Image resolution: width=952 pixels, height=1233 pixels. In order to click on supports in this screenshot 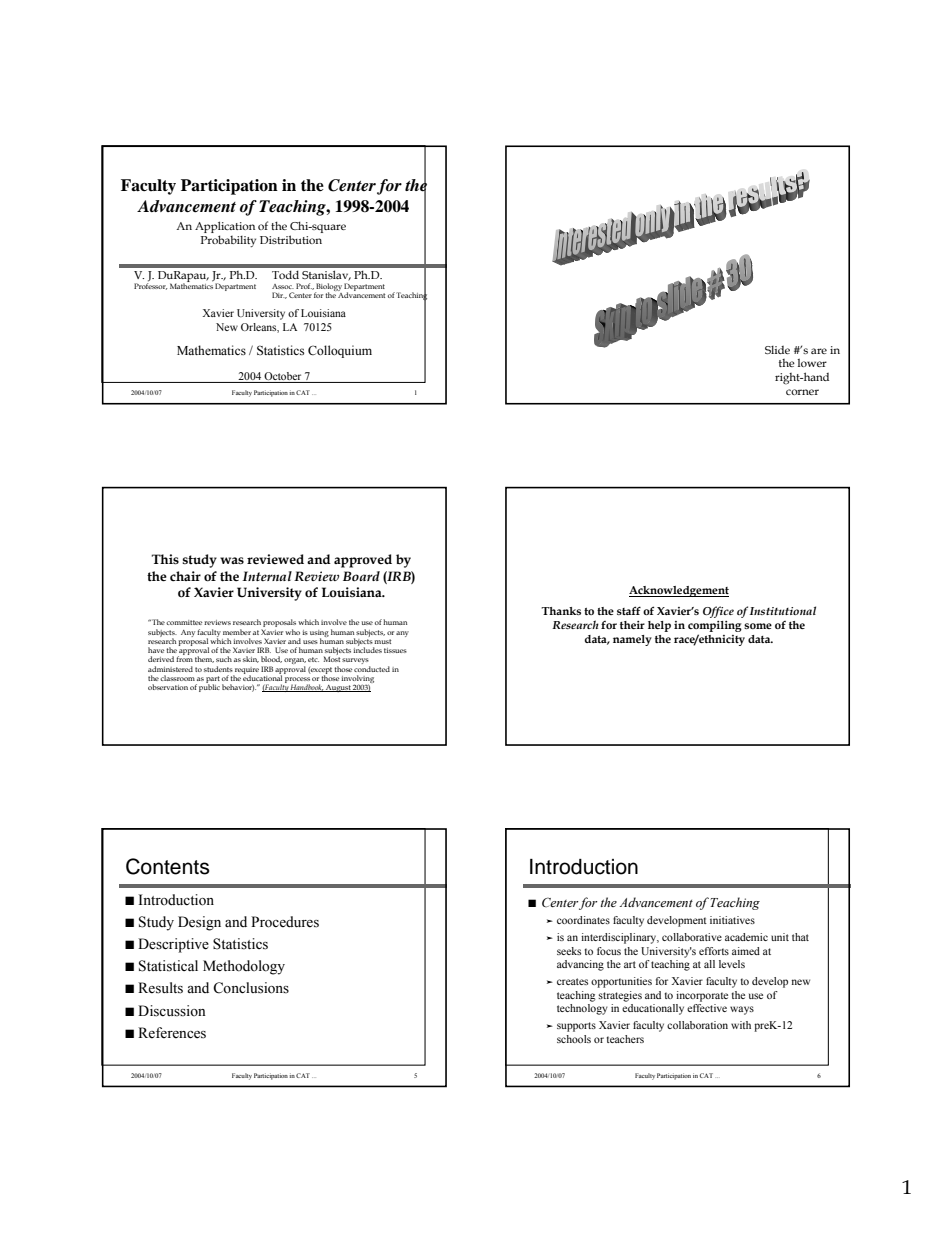, I will do `click(576, 1027)`.
